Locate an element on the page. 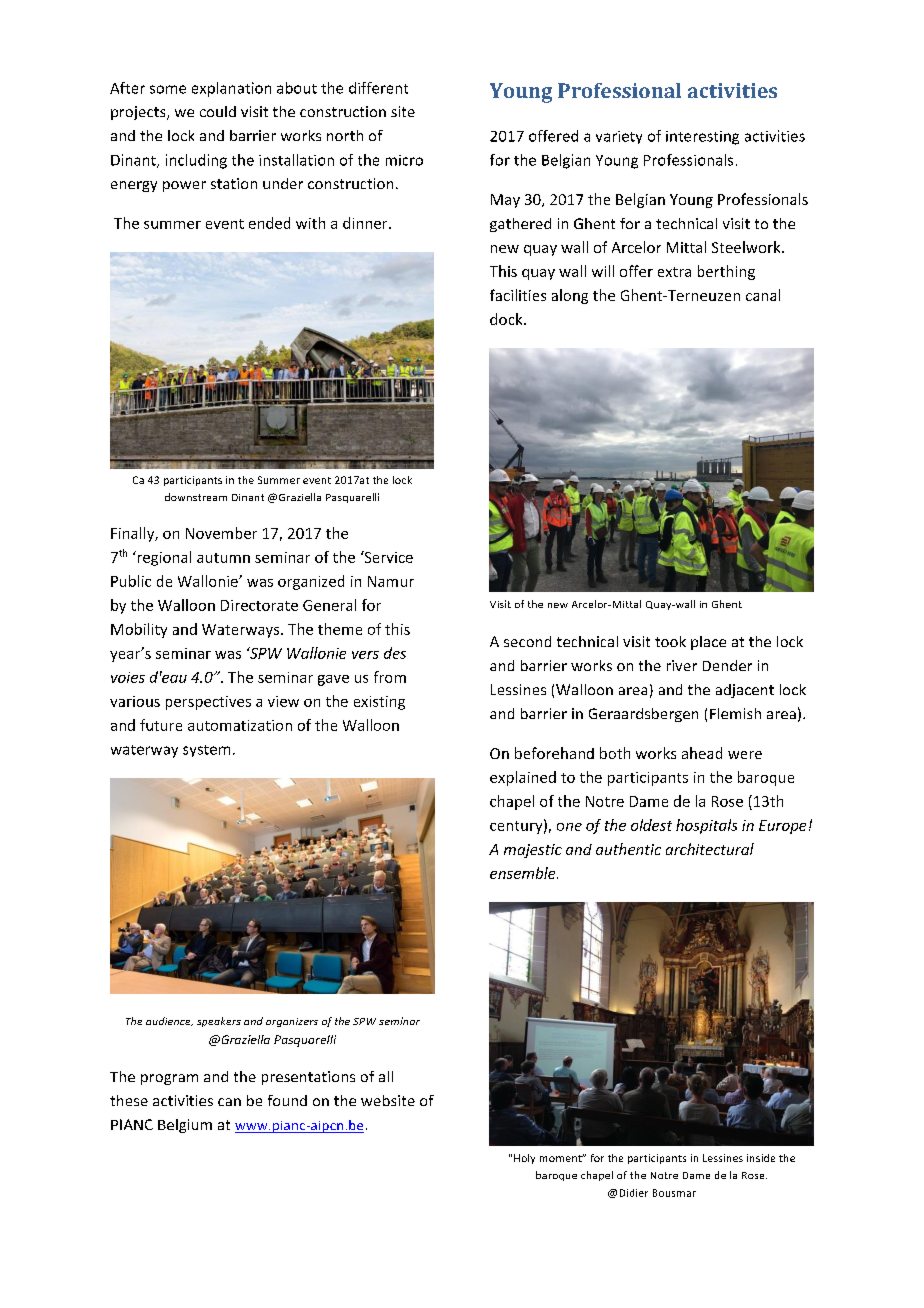  hospitals is located at coordinates (706, 826).
